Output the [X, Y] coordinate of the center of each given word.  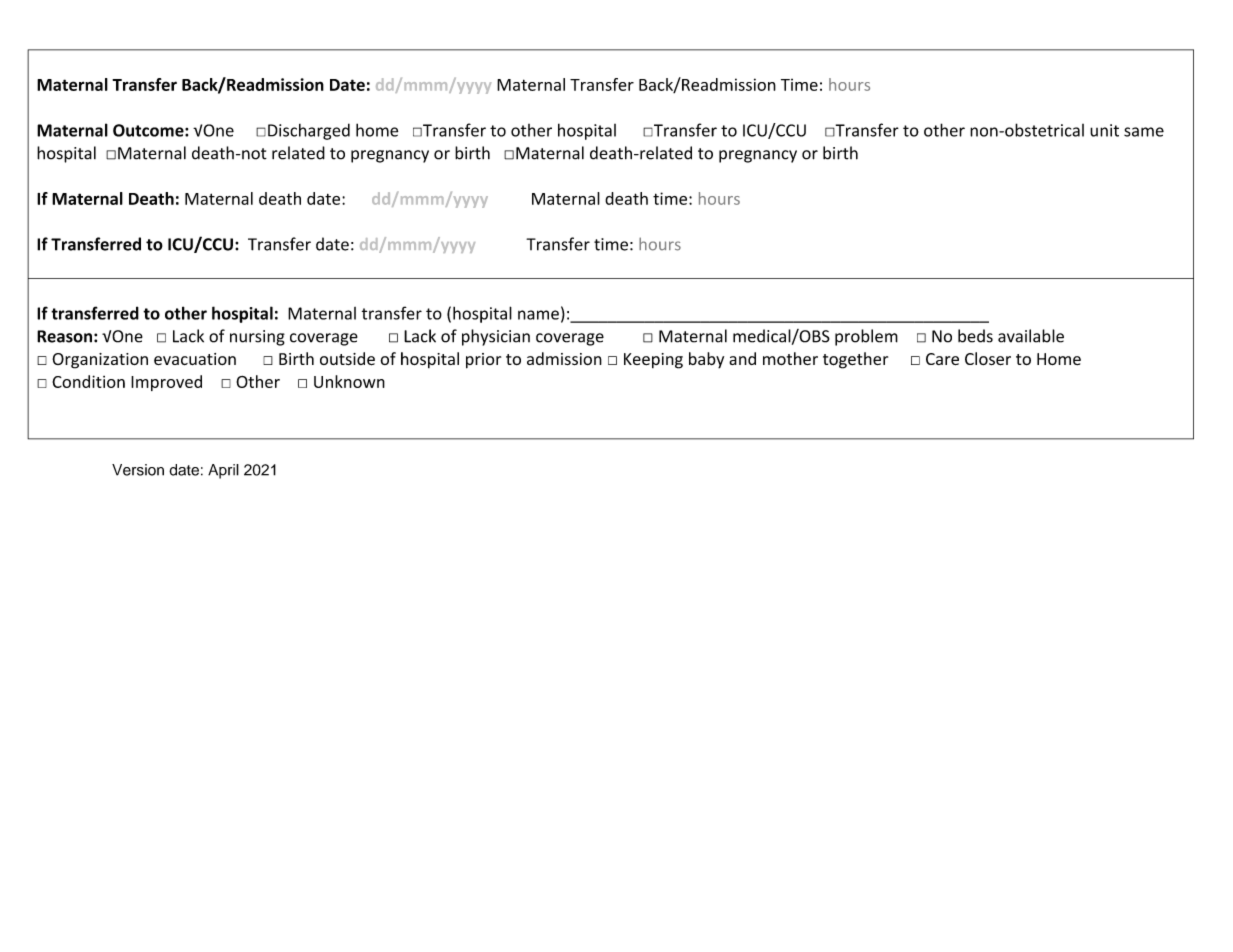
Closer [988, 359]
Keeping [653, 361]
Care [942, 359]
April [223, 471]
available [1031, 336]
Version [138, 470]
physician [496, 337]
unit [1104, 130]
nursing [257, 338]
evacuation [195, 359]
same [1144, 132]
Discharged [309, 131]
